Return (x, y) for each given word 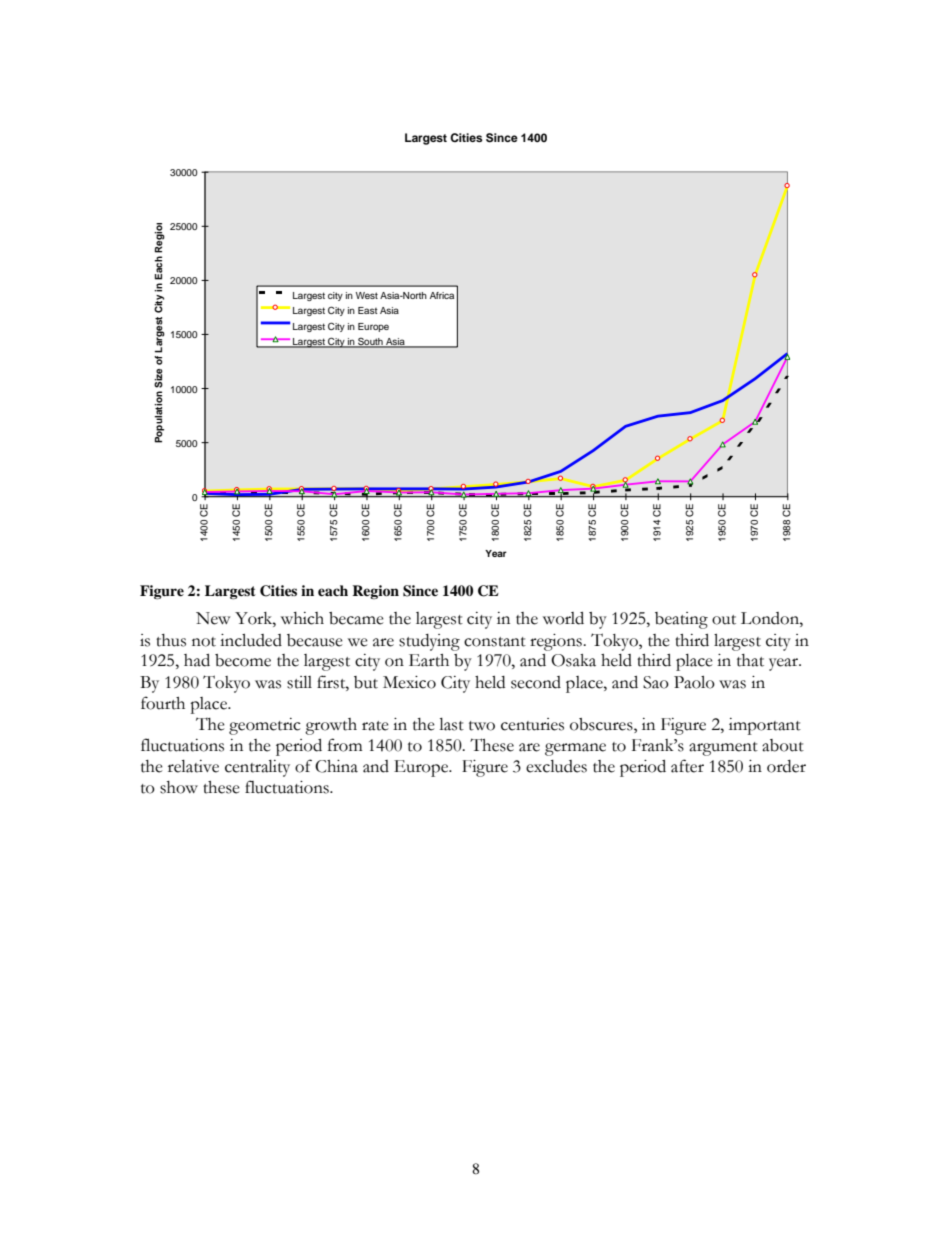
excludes (556, 766)
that (750, 660)
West (367, 295)
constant (495, 642)
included (251, 640)
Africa (442, 295)
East (368, 310)
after (687, 766)
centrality (257, 768)
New (213, 618)
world (563, 618)
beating (681, 620)
